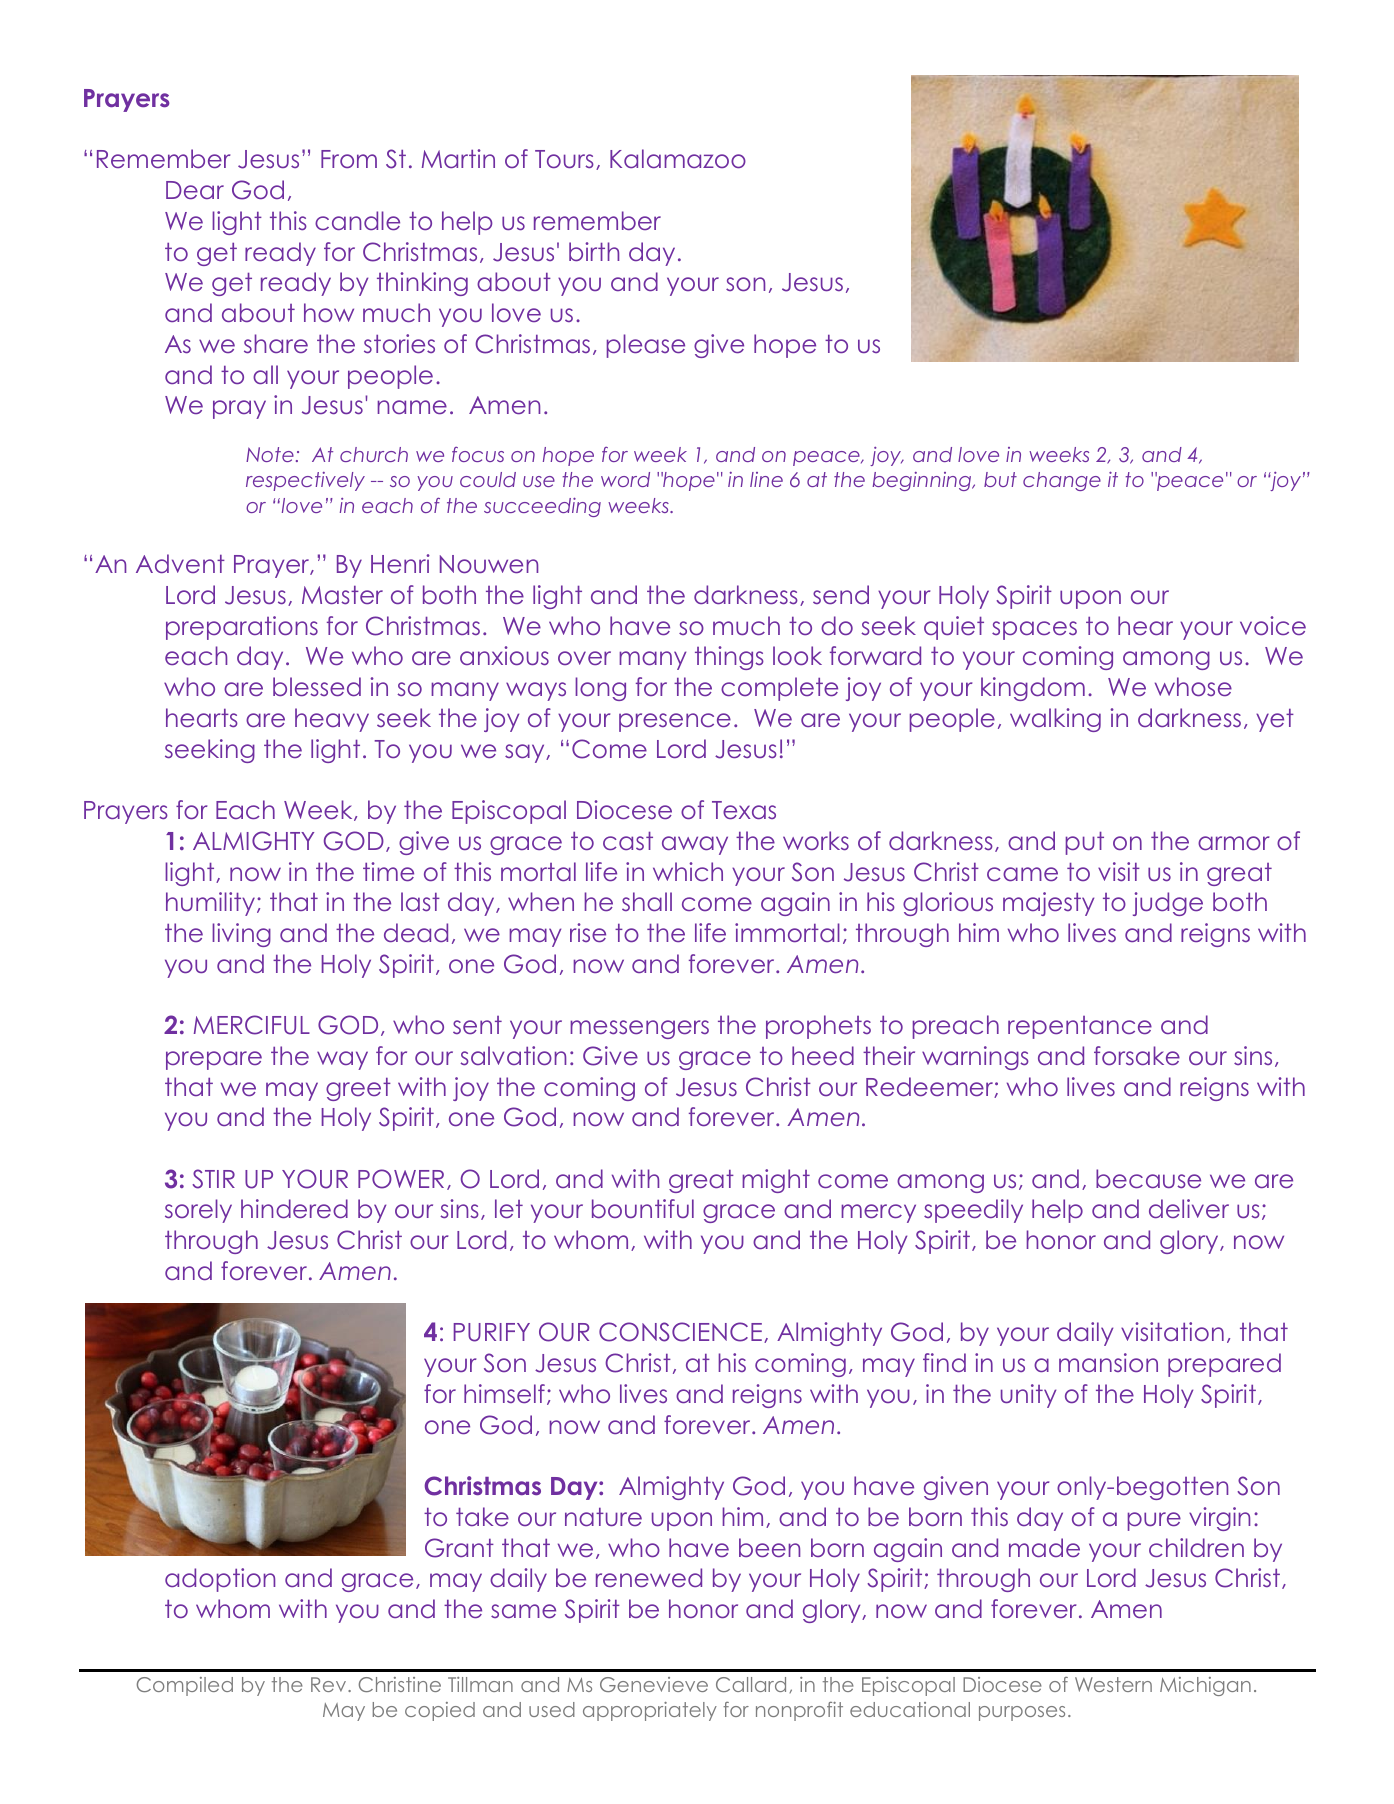 This image has height=1804, width=1394. Describe the element at coordinates (678, 158) in the image. I see `Kalamazoo` at that location.
